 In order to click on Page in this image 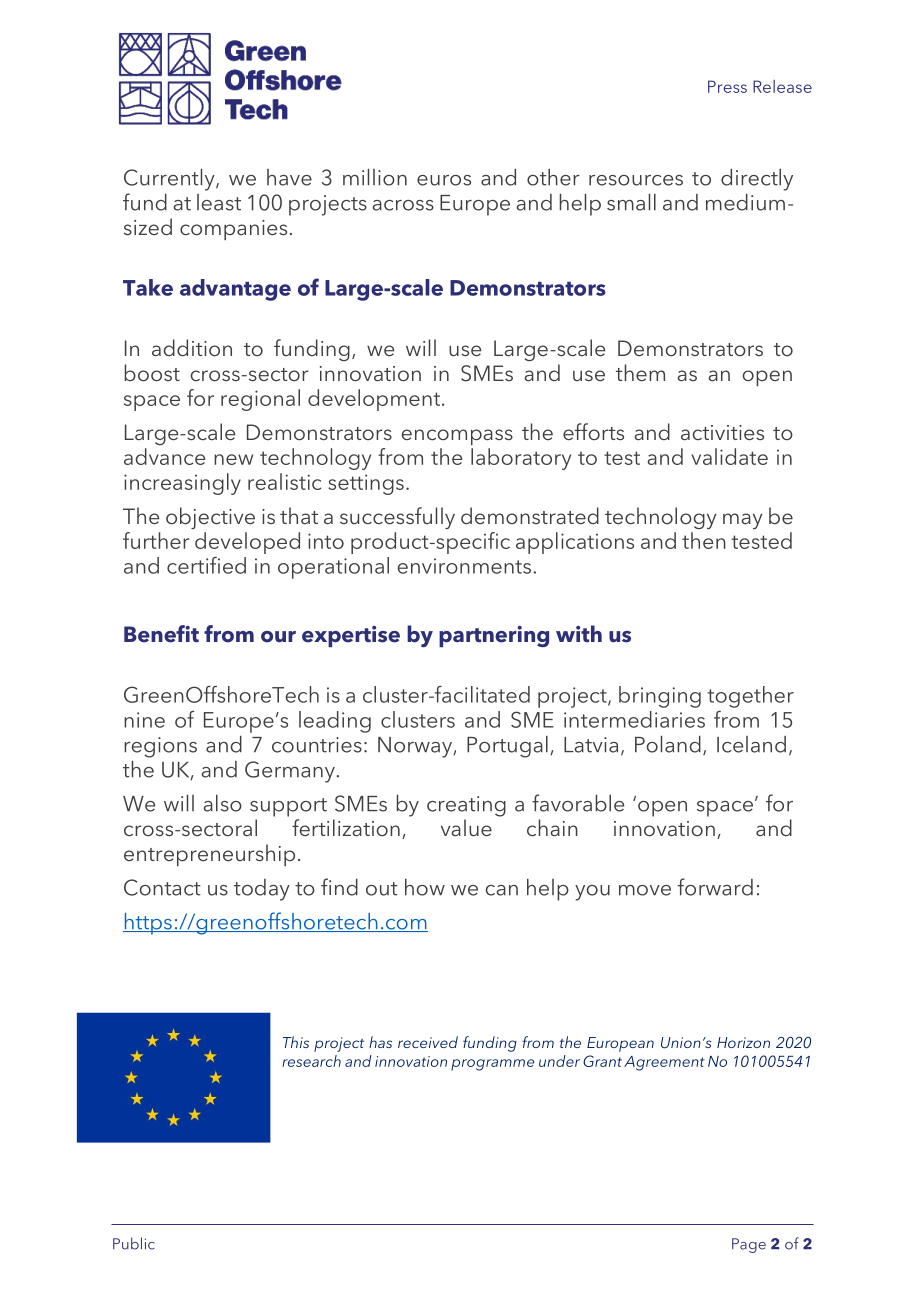, I will do `click(749, 1245)`.
